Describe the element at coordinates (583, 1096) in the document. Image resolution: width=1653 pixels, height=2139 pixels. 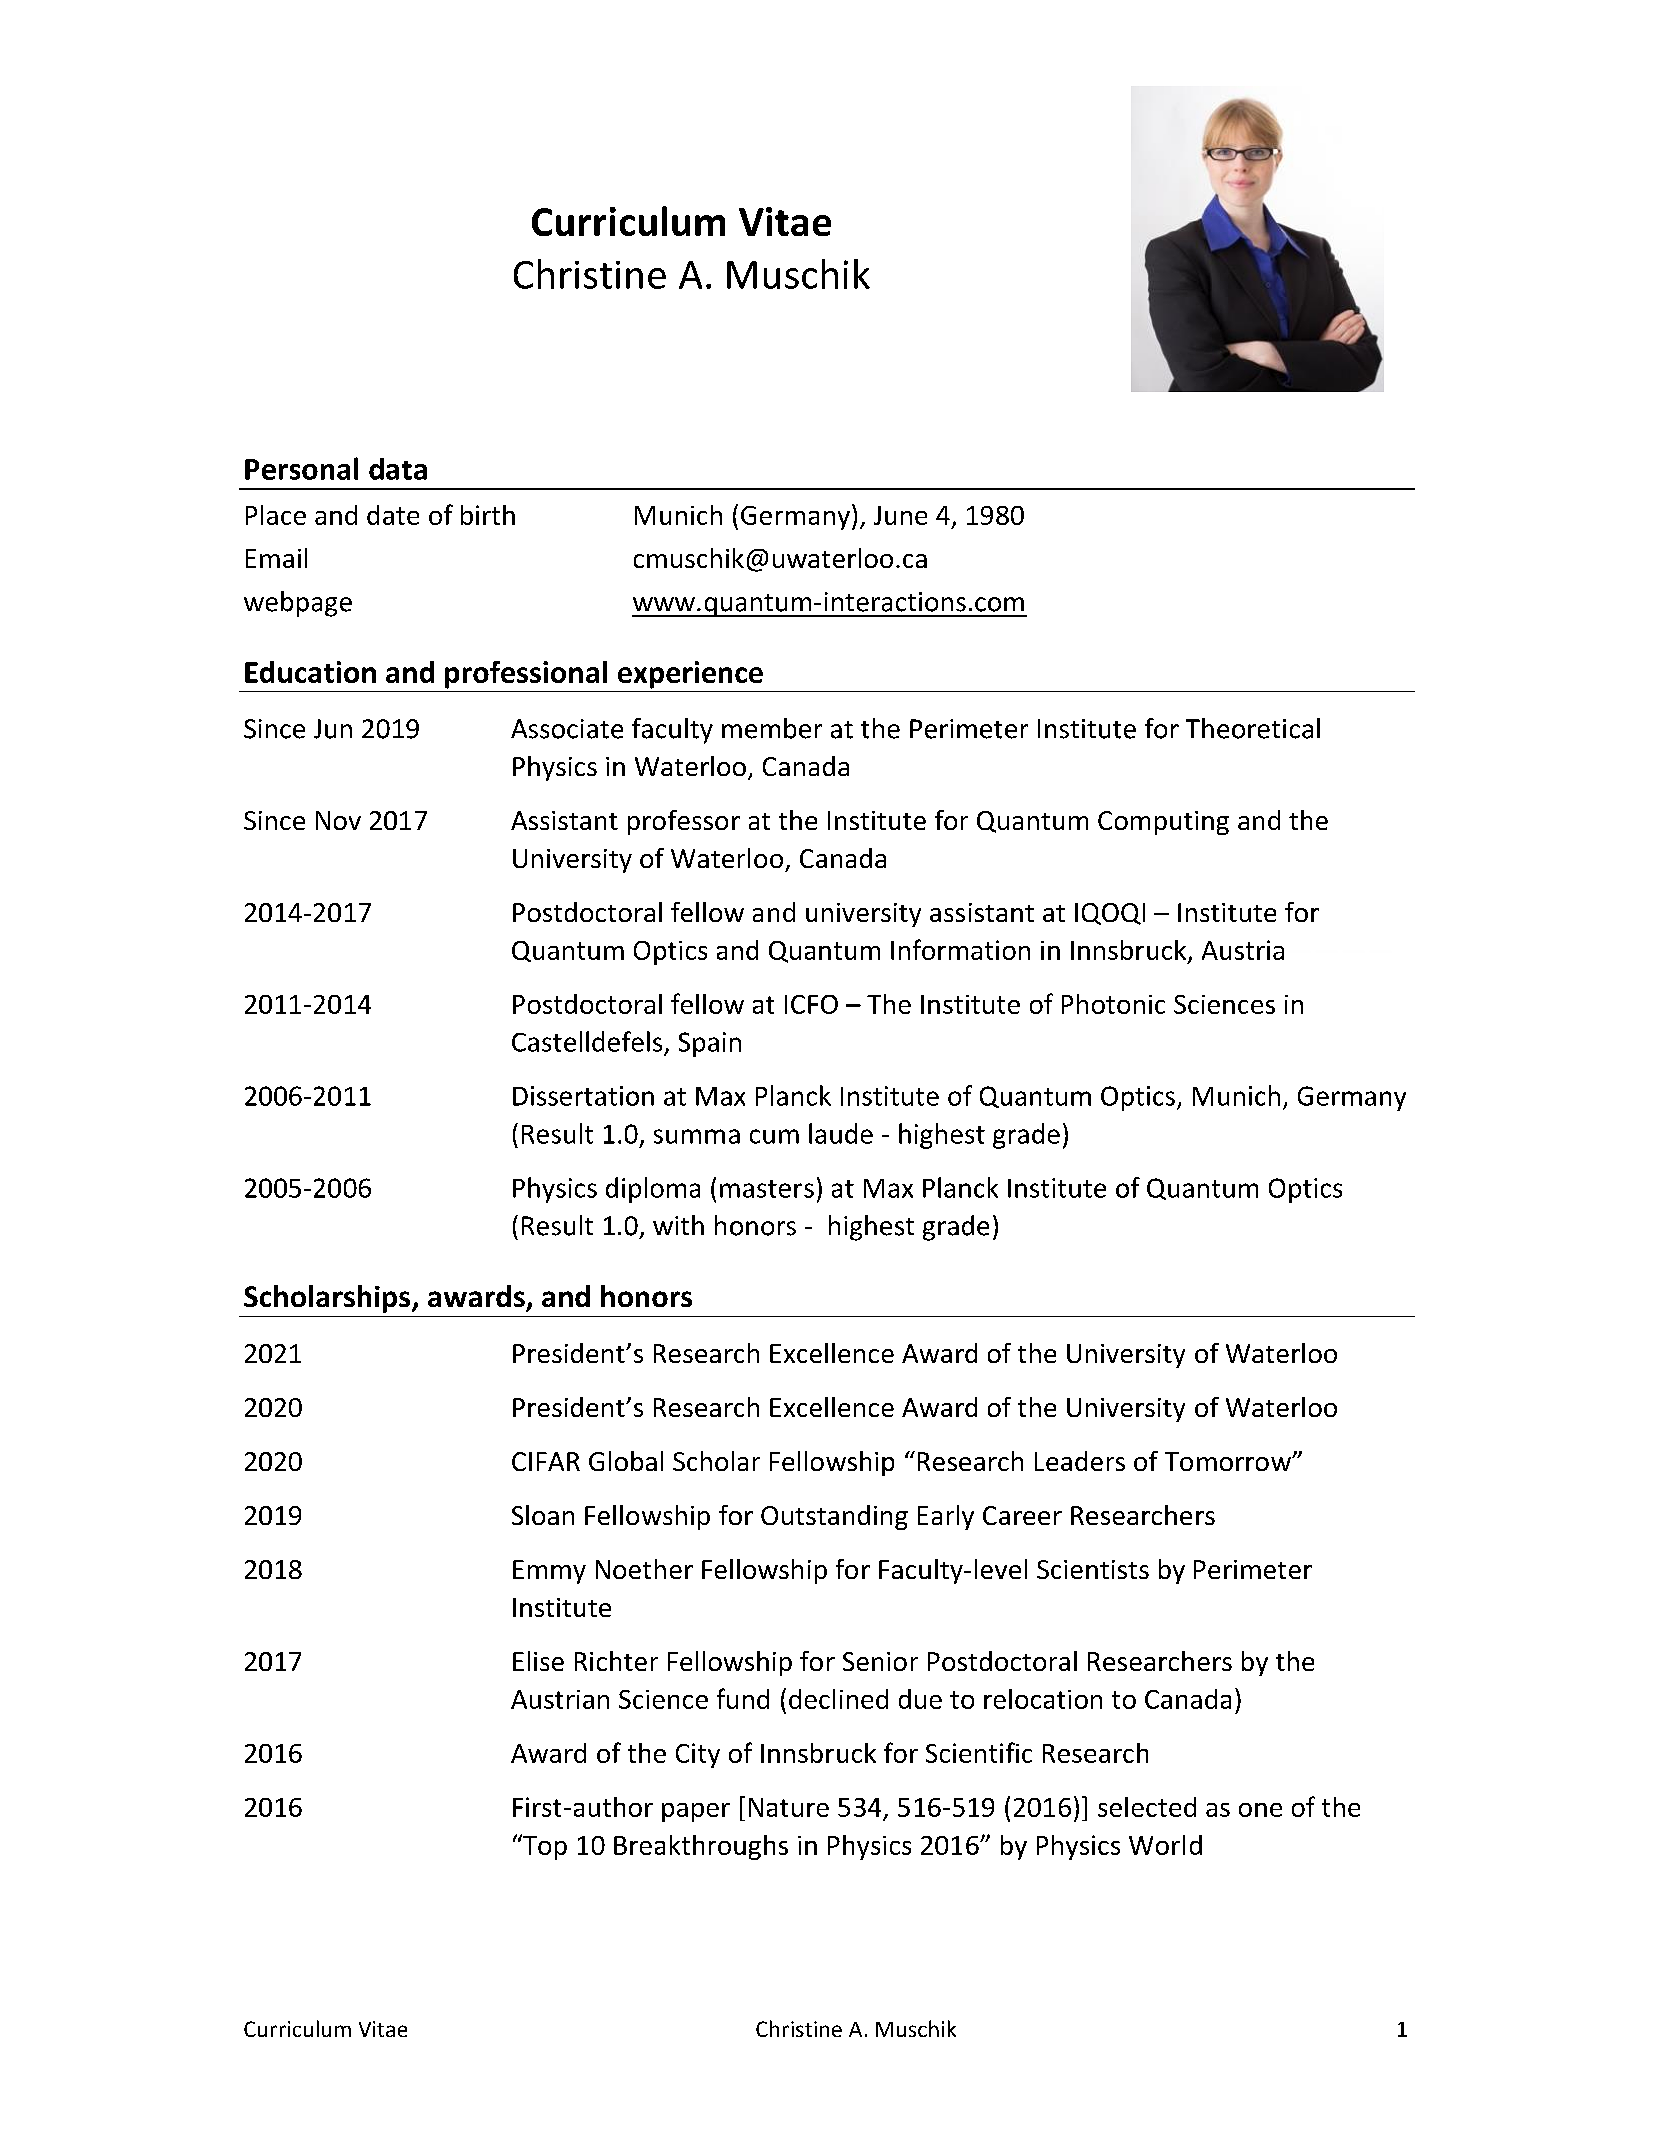
I see `Dissertation` at that location.
